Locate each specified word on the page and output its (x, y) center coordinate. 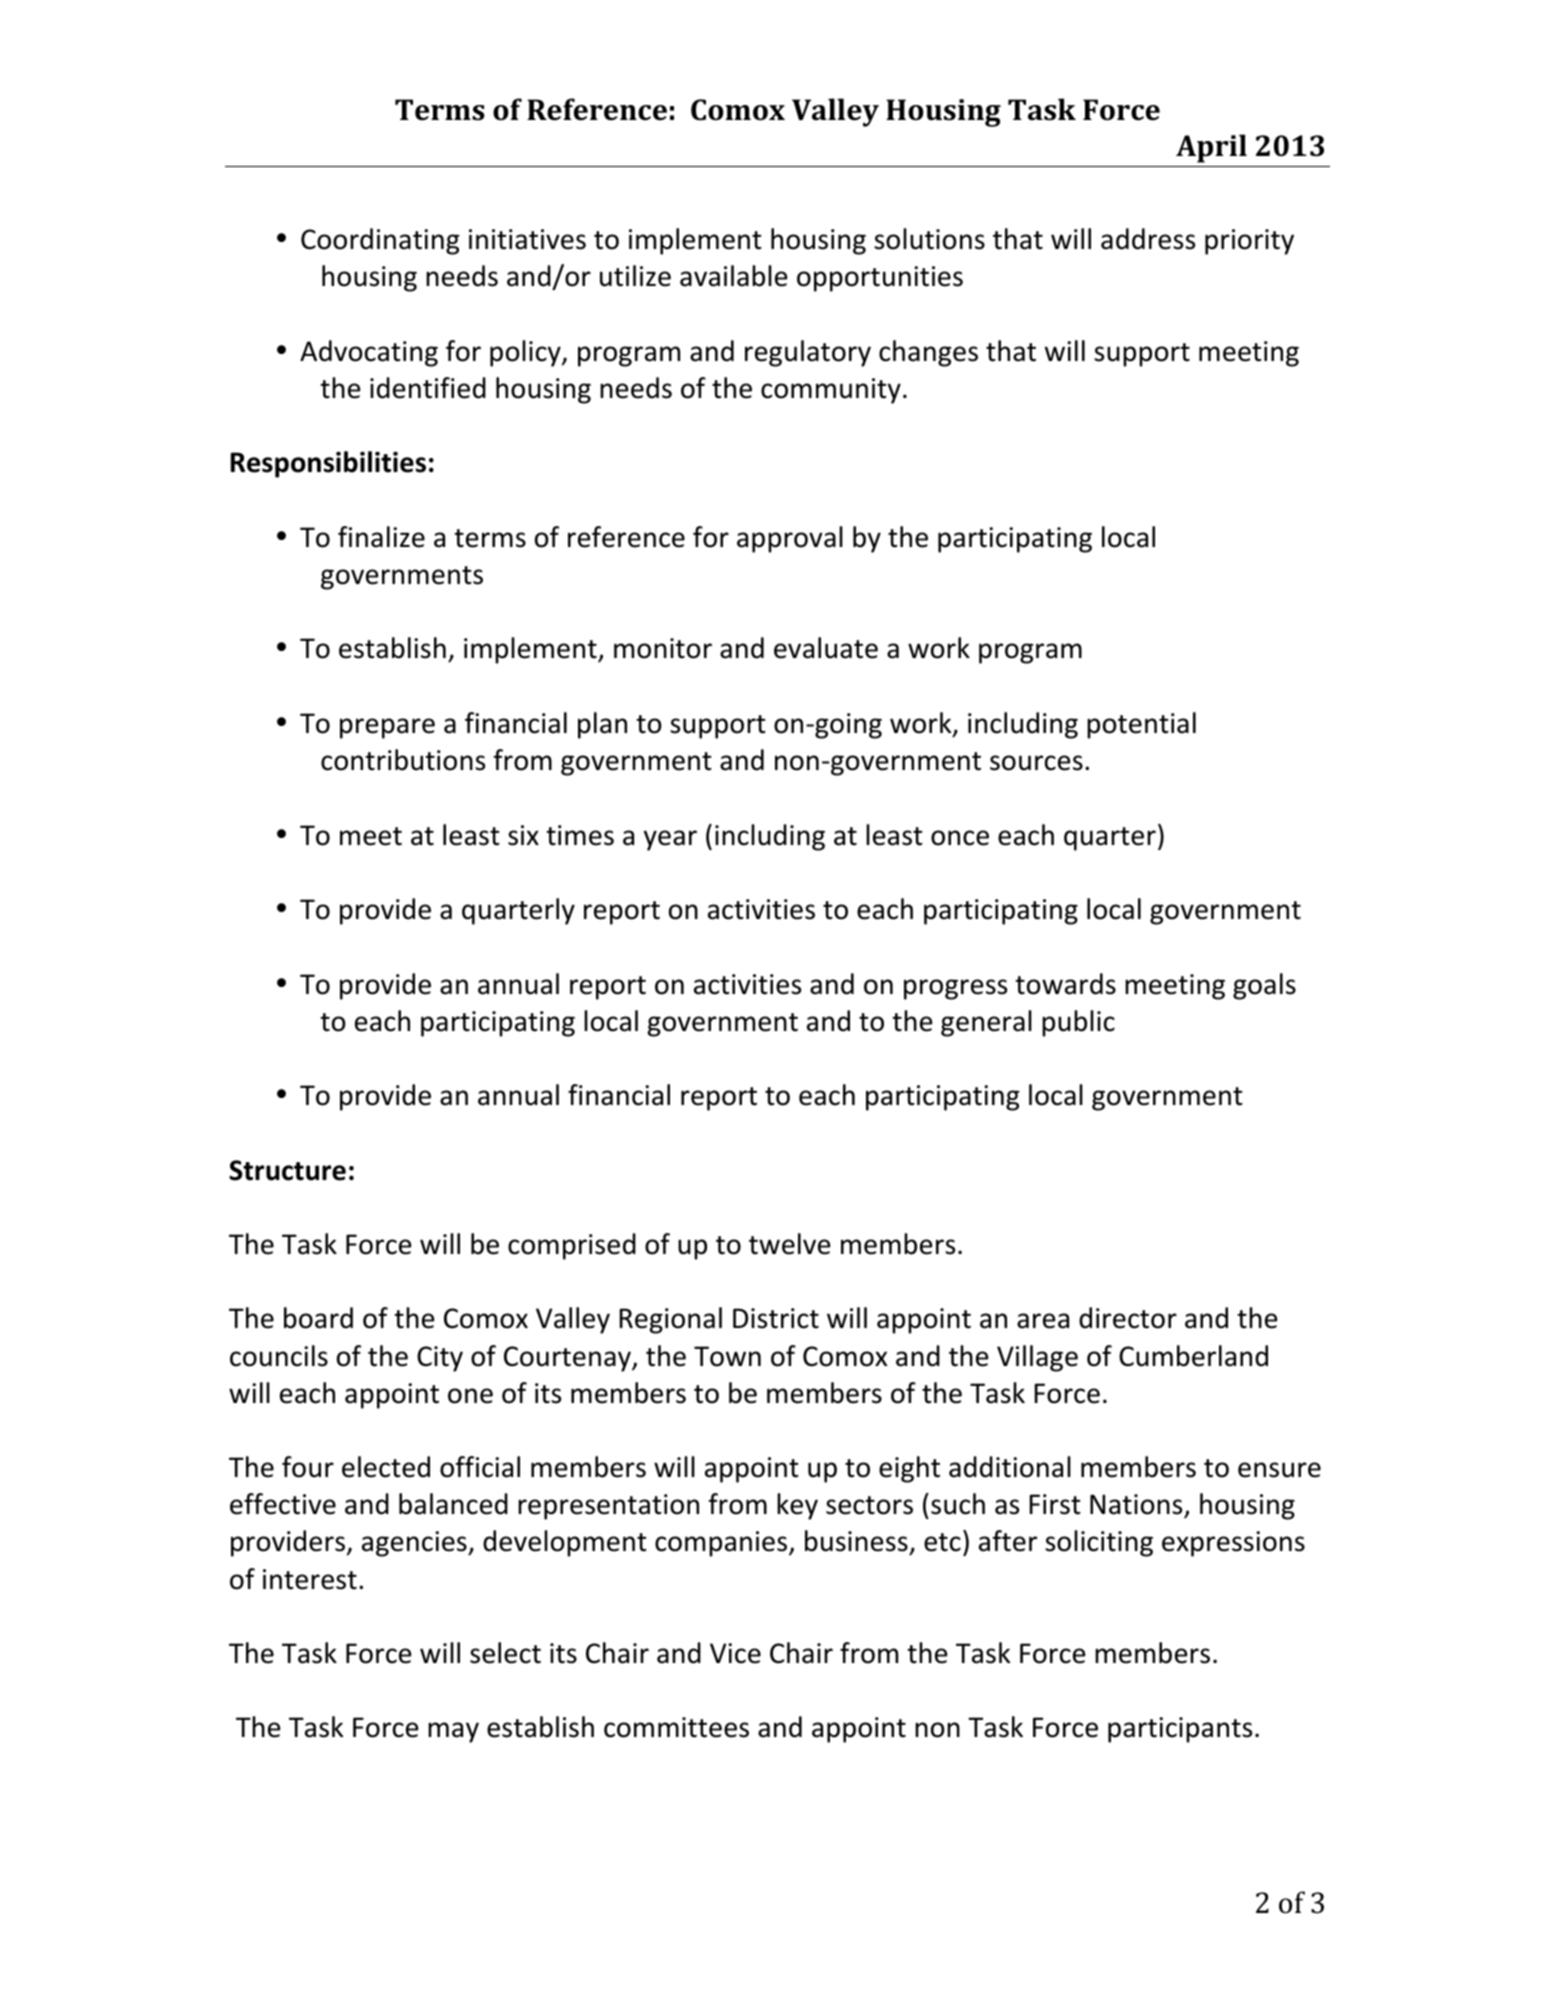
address (1148, 239)
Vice (735, 1653)
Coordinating (380, 241)
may (453, 1732)
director (1128, 1318)
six (523, 835)
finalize (381, 537)
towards (1065, 984)
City (440, 1359)
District (776, 1318)
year (670, 840)
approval (790, 539)
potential (1141, 725)
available (733, 276)
